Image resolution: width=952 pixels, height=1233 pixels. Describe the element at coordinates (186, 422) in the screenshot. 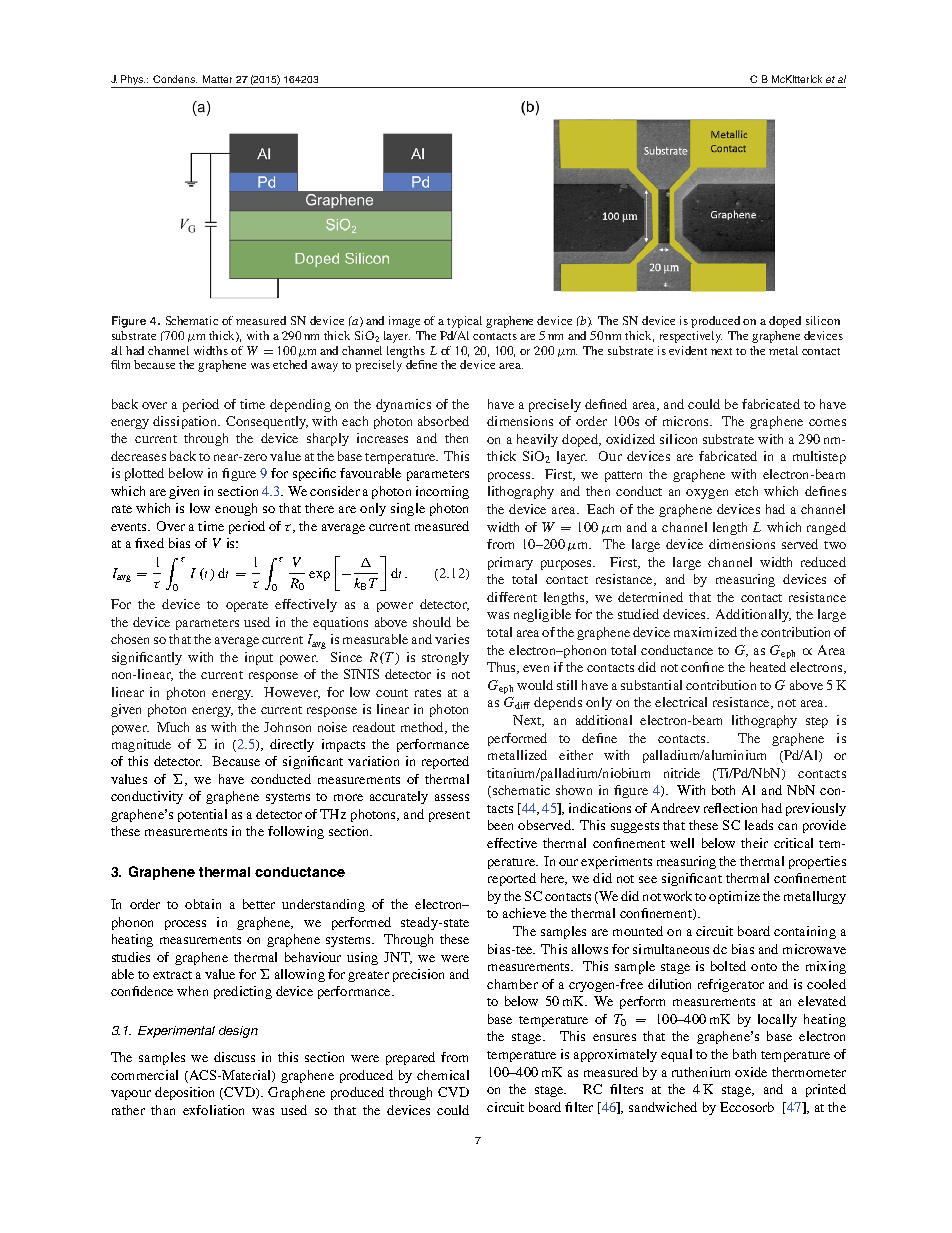

I see `dissipation` at that location.
